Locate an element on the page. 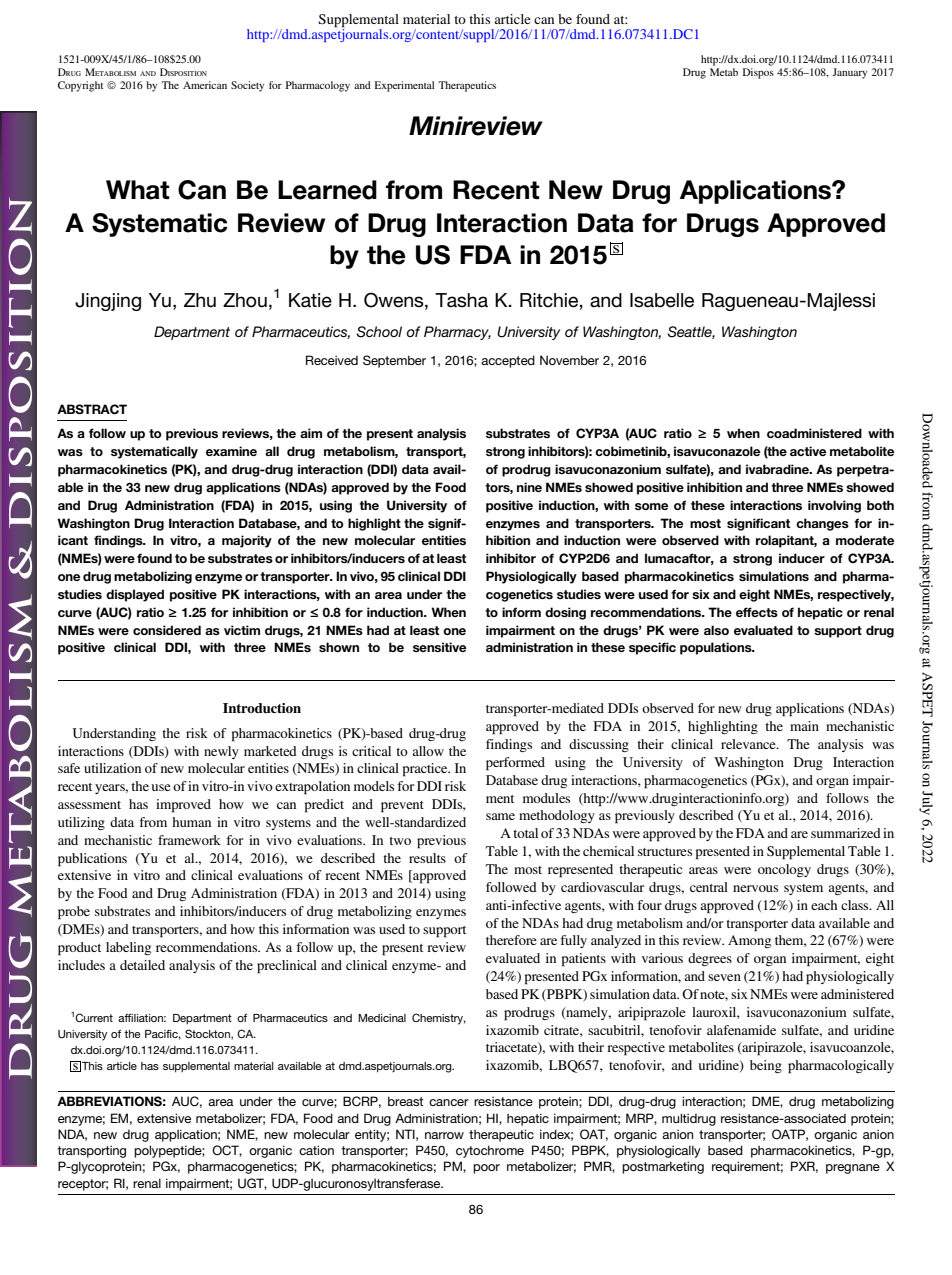  January is located at coordinates (849, 73).
